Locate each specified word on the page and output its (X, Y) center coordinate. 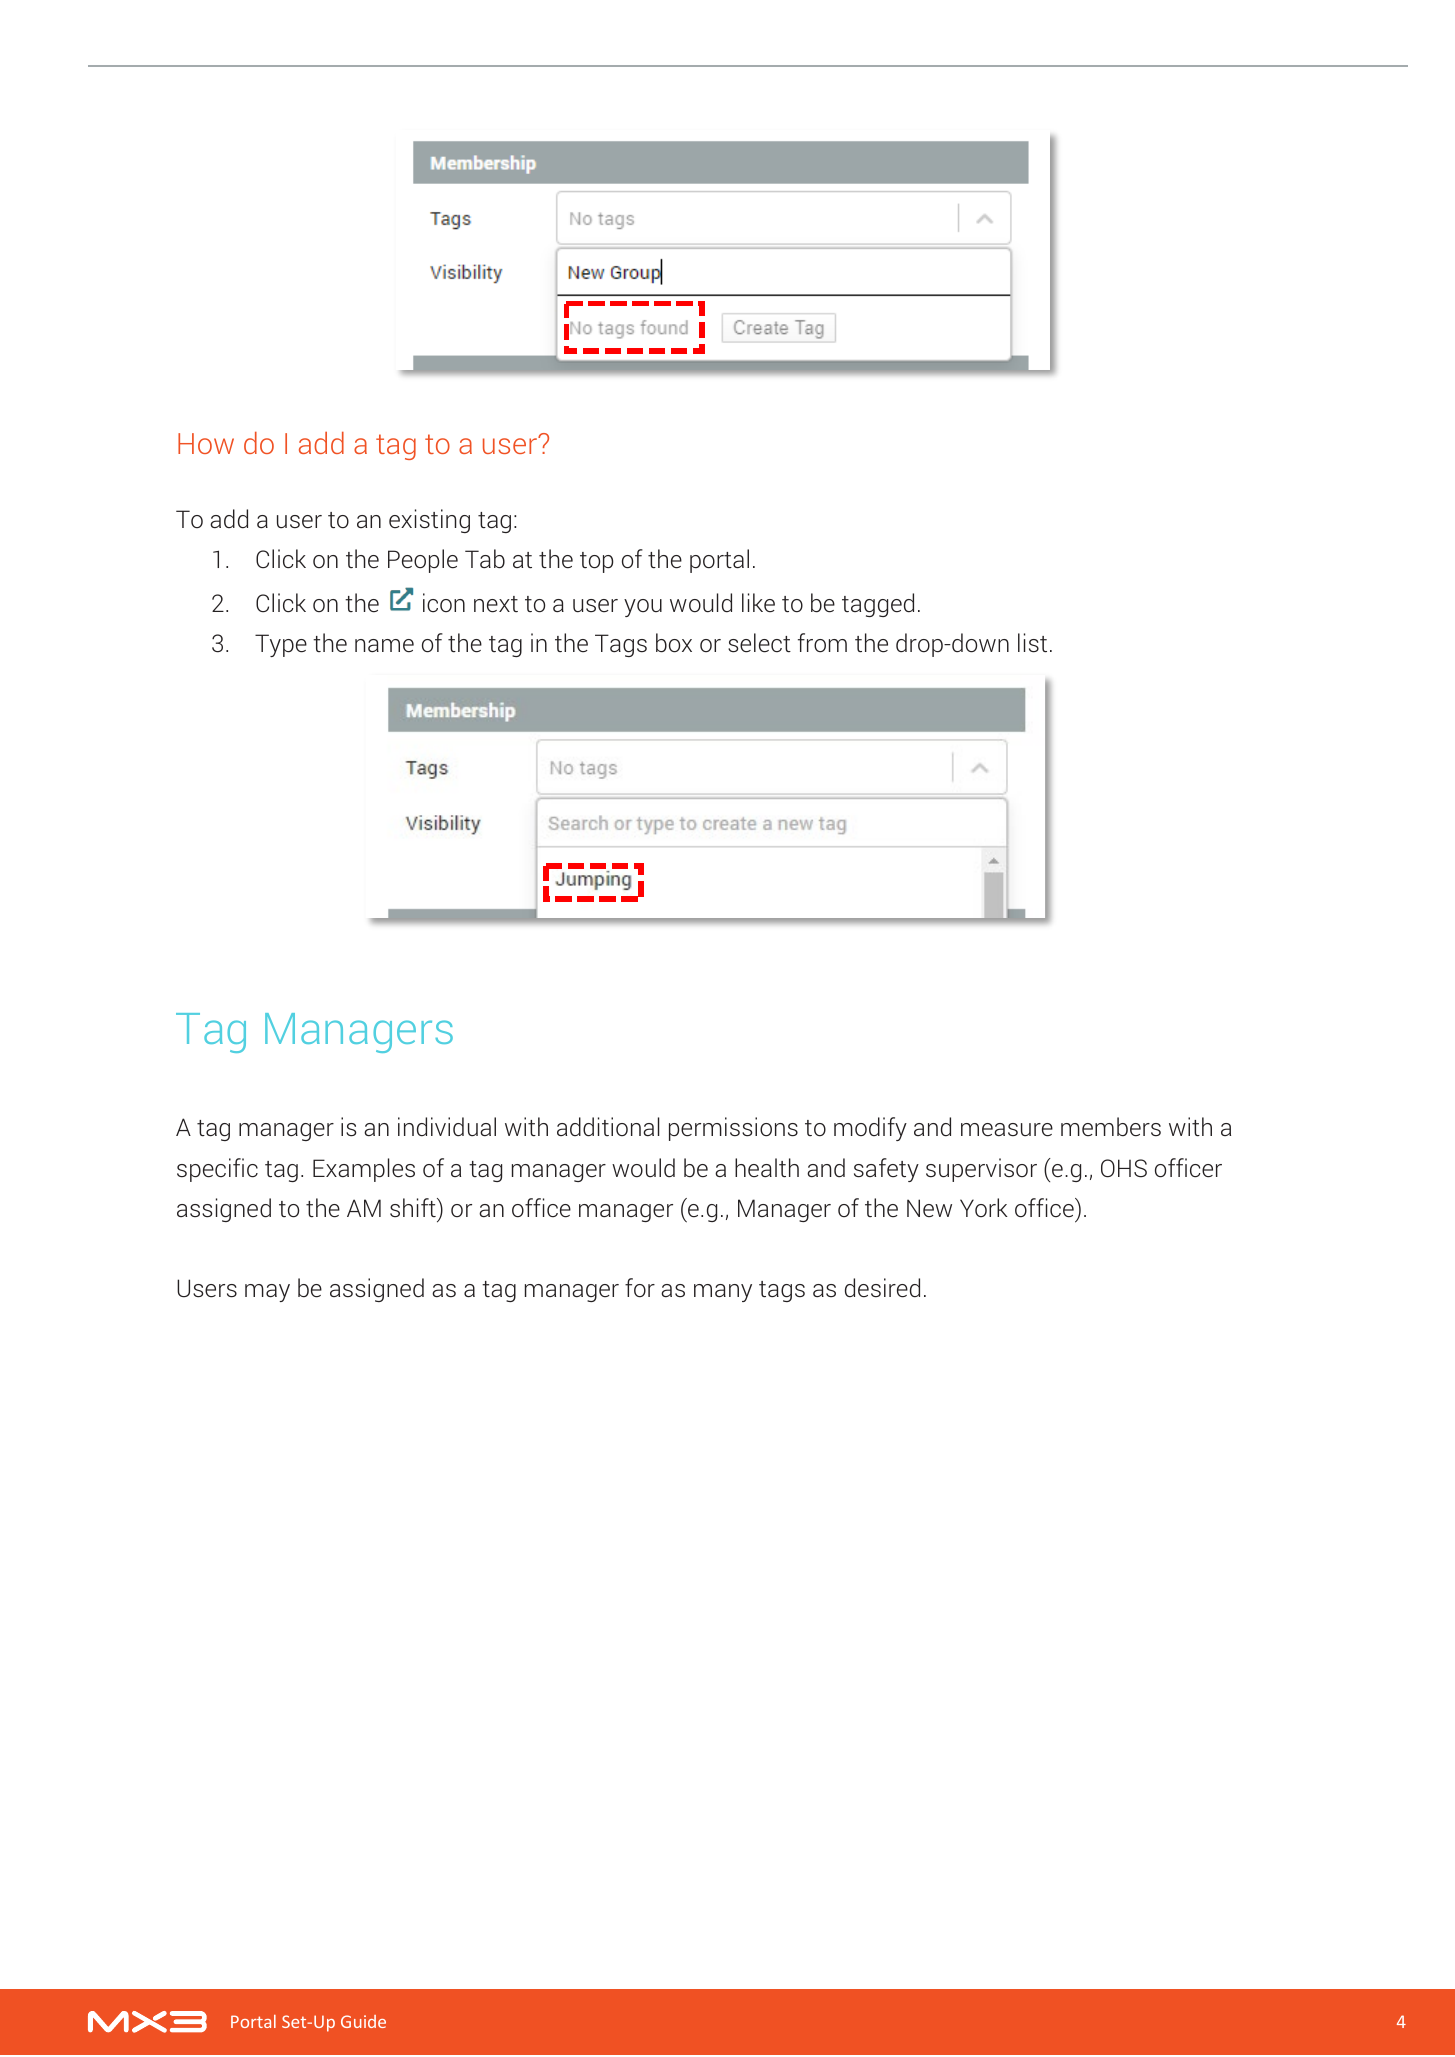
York (984, 1207)
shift (414, 1207)
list (1032, 643)
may (267, 1293)
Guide (363, 2021)
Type (281, 645)
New (929, 1208)
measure (1007, 1130)
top (597, 562)
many (723, 1293)
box (674, 643)
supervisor (981, 1170)
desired (882, 1288)
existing (429, 521)
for (640, 1288)
